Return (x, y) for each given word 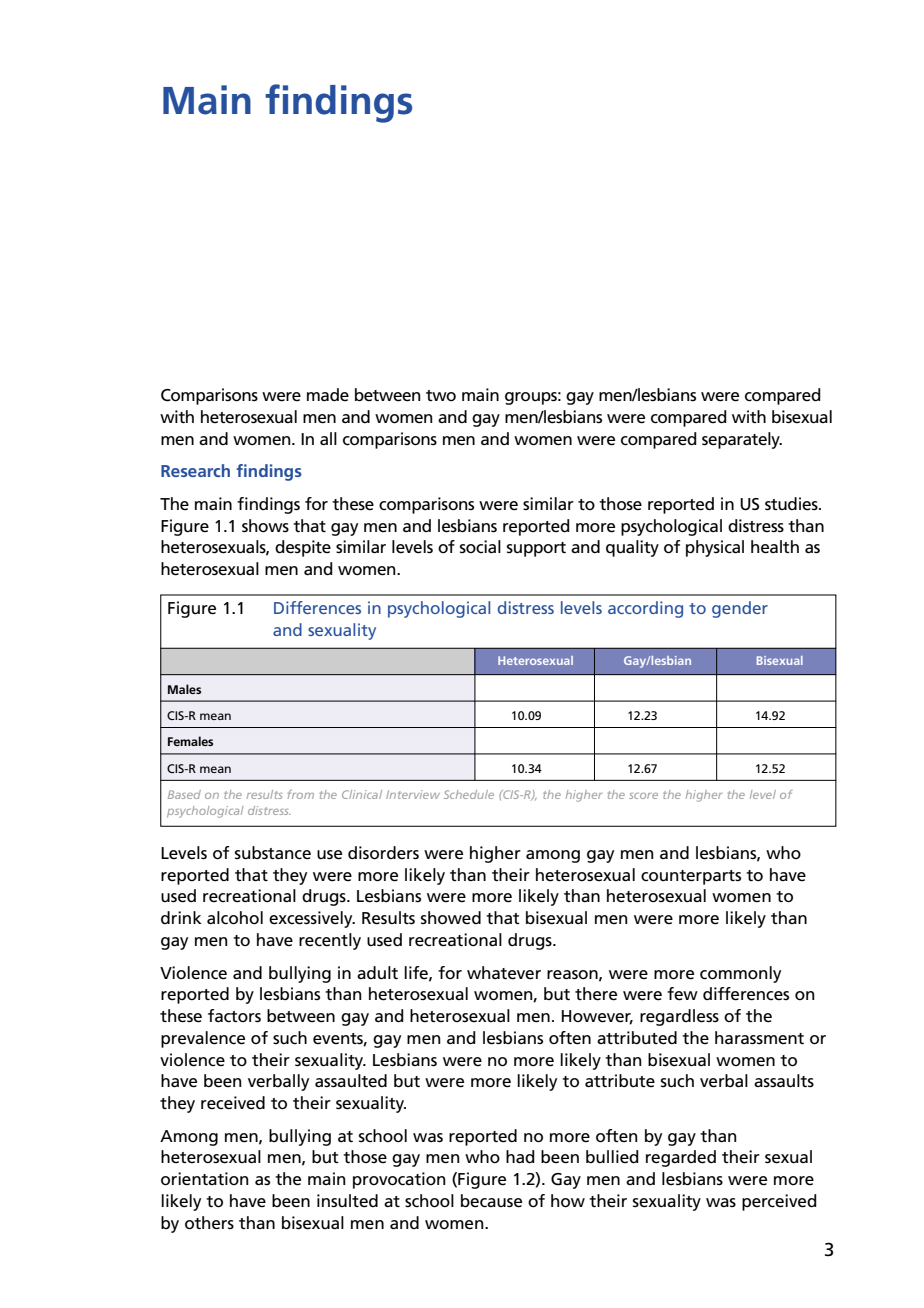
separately (742, 440)
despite (303, 548)
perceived (779, 1202)
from (301, 794)
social (480, 547)
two (441, 395)
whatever (504, 973)
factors (234, 1016)
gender (740, 609)
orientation (205, 1179)
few (682, 994)
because (491, 1201)
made (328, 394)
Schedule (469, 794)
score (643, 796)
